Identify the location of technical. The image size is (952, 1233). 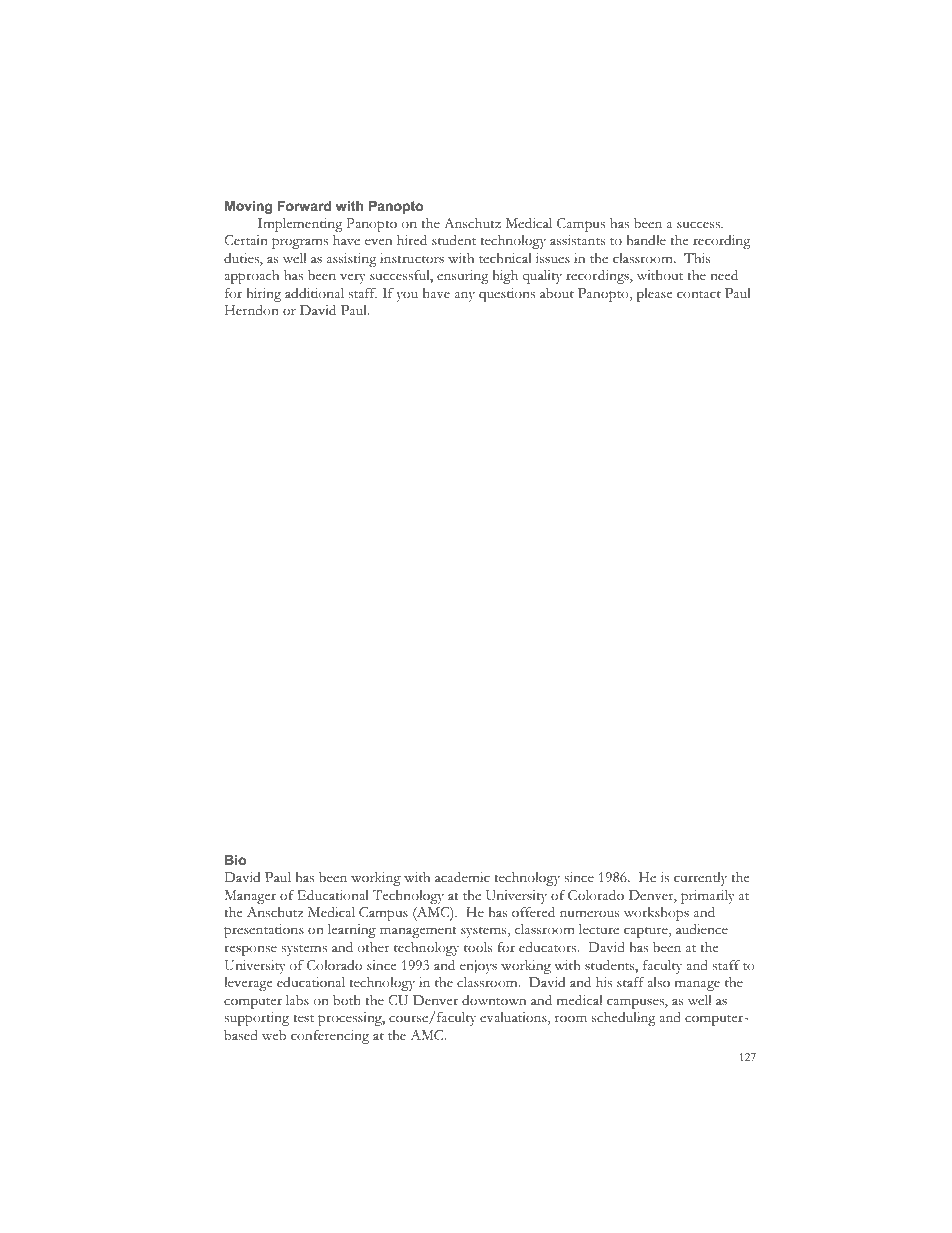
(505, 258).
